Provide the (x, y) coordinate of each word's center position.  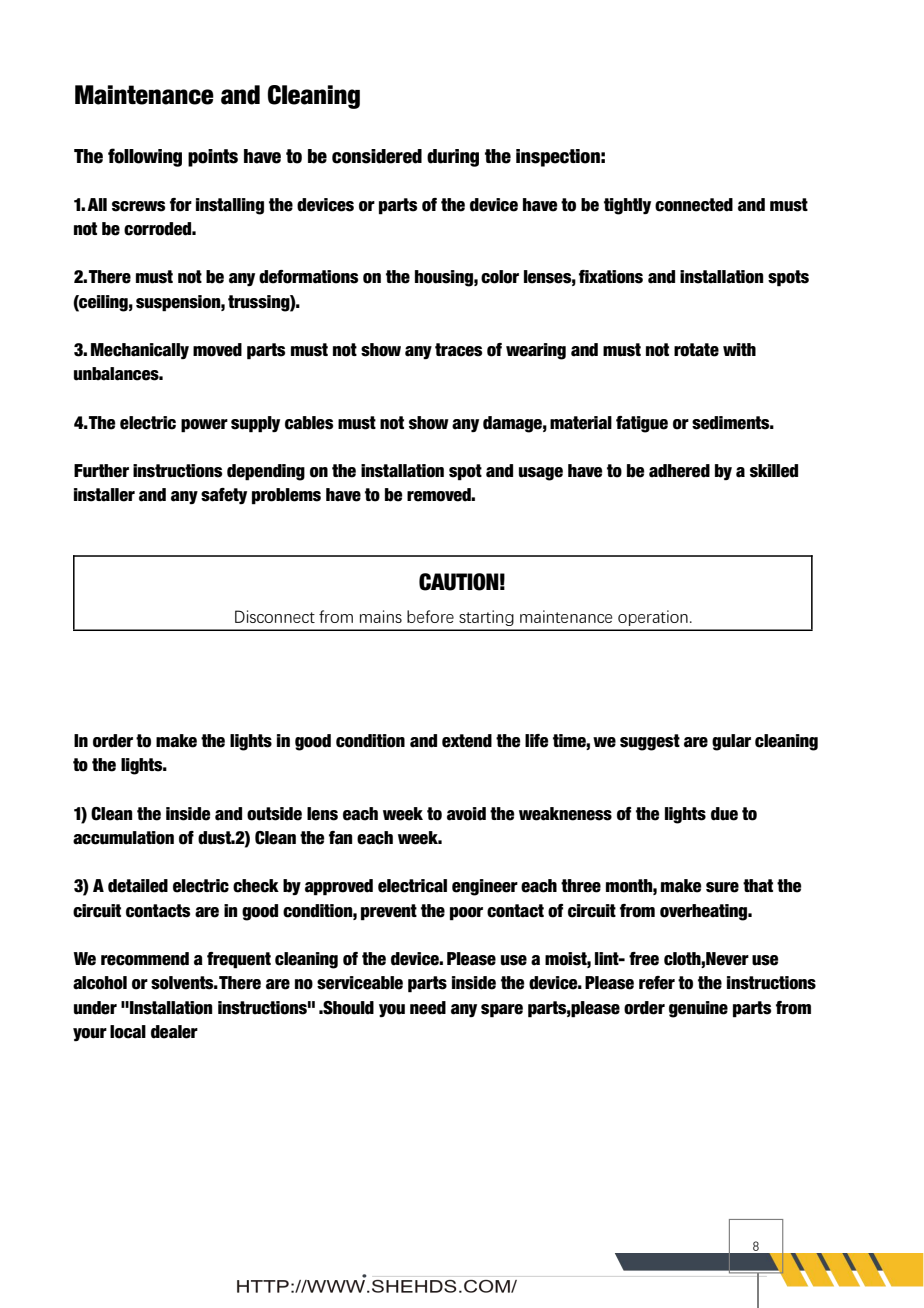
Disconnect (275, 616)
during (453, 158)
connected (694, 205)
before (430, 616)
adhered (679, 471)
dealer (174, 1032)
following (145, 157)
